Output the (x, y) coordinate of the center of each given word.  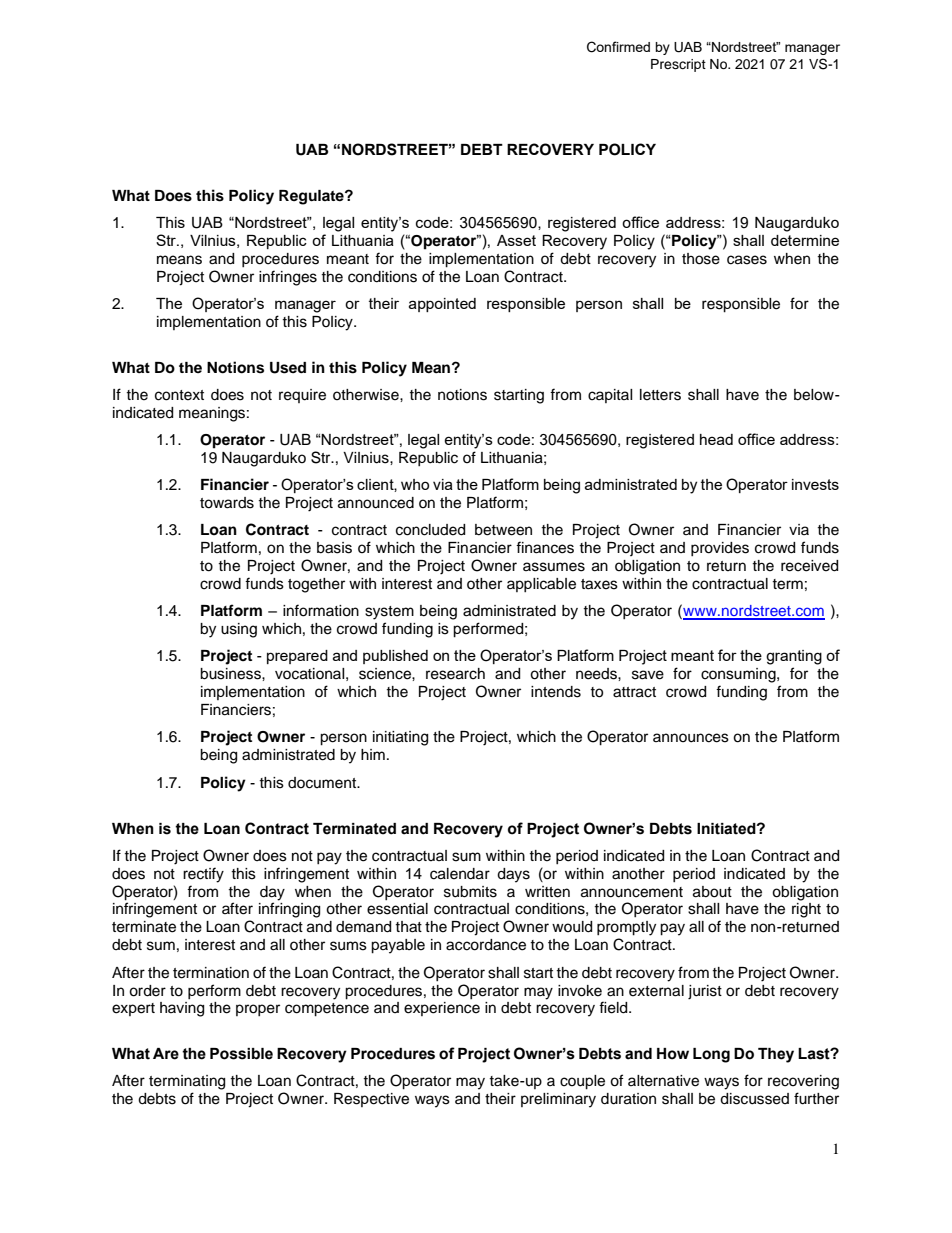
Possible (241, 1054)
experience (442, 1009)
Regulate (312, 197)
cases (747, 260)
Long (711, 1055)
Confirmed (618, 47)
